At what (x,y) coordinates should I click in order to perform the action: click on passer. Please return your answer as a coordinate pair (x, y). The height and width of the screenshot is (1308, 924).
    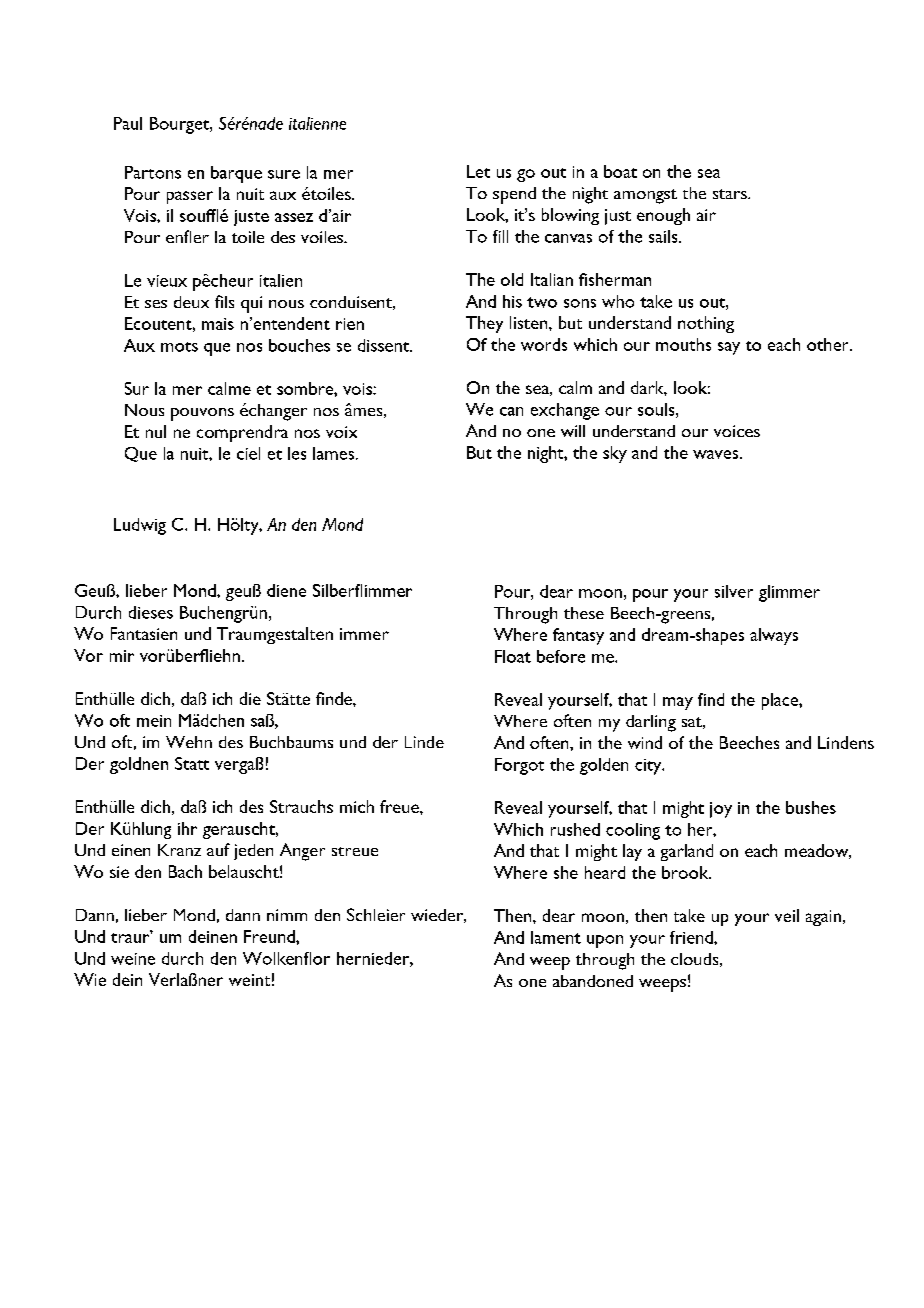
    Looking at the image, I should click on (190, 197).
